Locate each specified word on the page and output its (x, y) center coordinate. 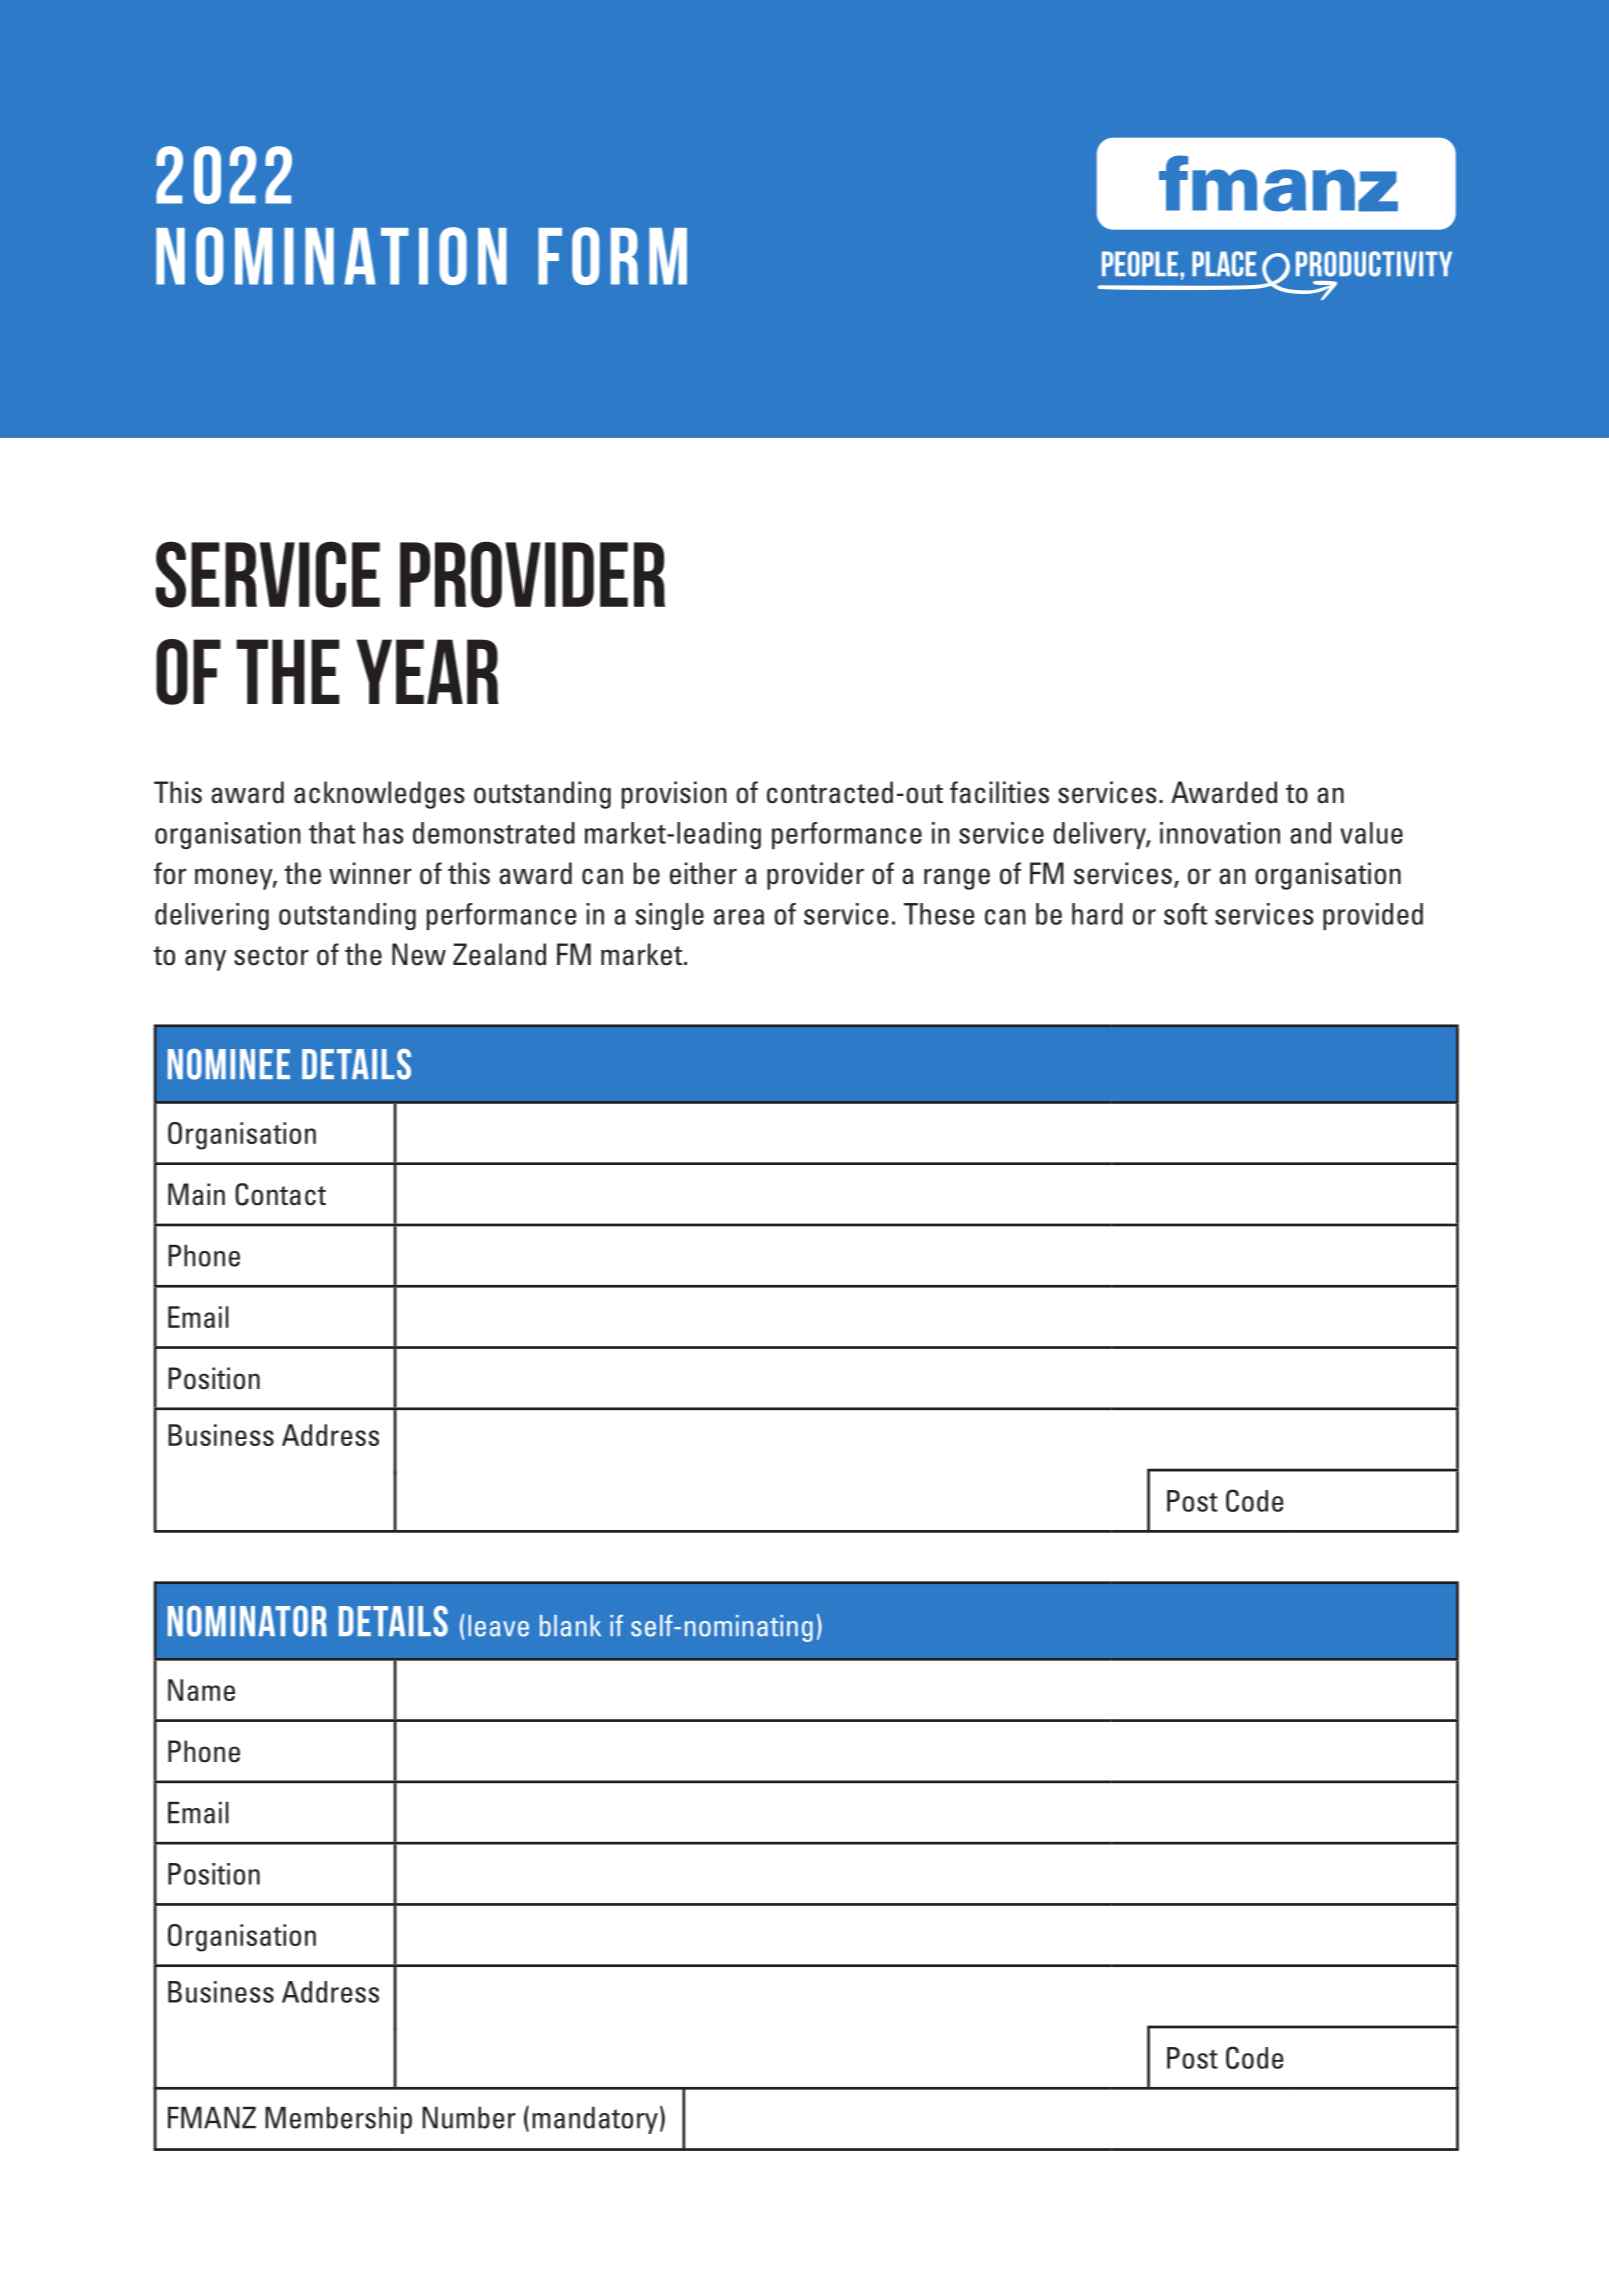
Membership (338, 2120)
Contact (280, 1194)
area (739, 917)
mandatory (595, 2120)
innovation (1220, 833)
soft (1185, 914)
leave (498, 1626)
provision (674, 795)
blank (570, 1626)
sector (271, 956)
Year (427, 671)
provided (1373, 916)
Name (201, 1690)
